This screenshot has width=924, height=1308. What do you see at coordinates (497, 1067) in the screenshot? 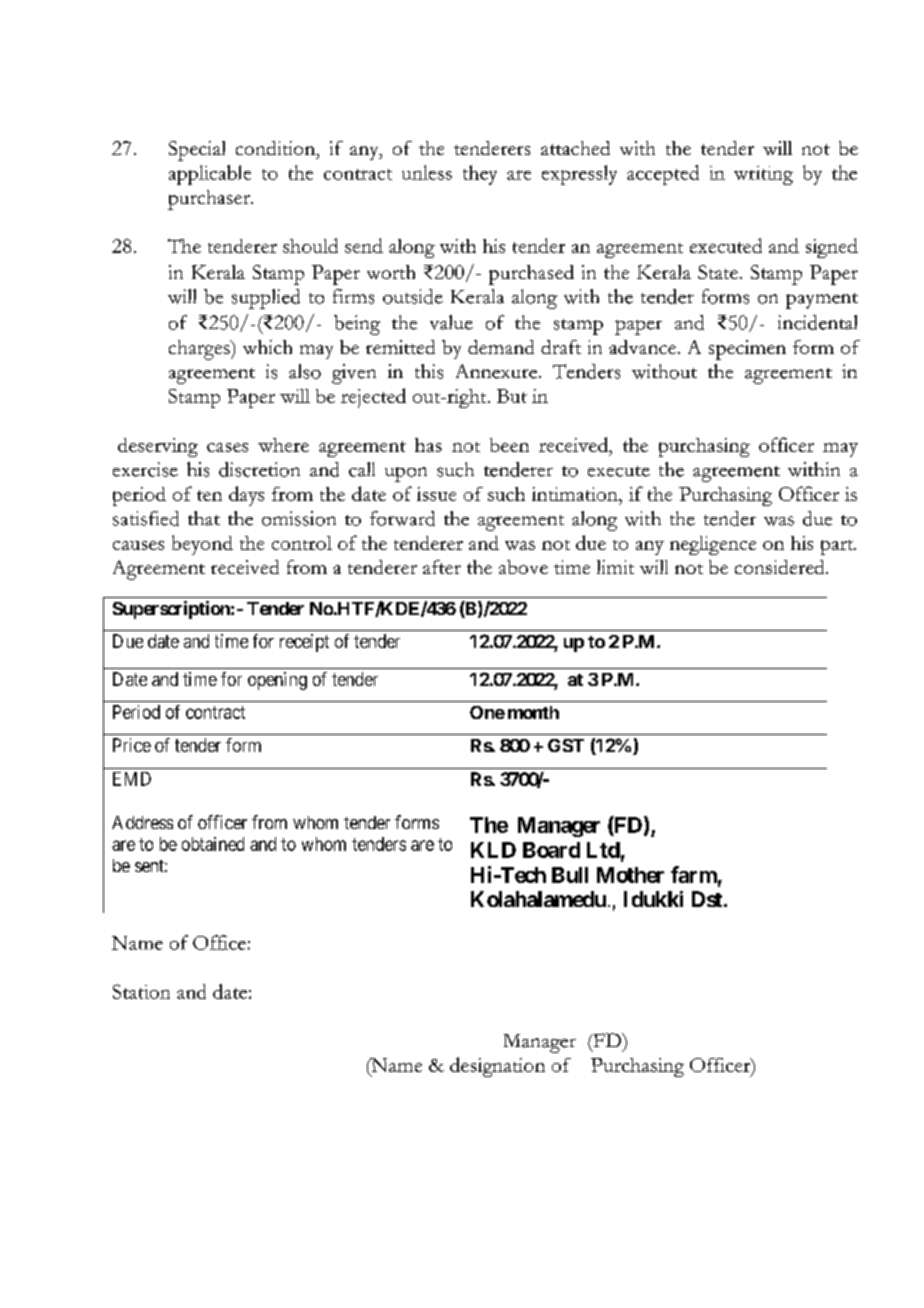
I see `designation` at bounding box center [497, 1067].
